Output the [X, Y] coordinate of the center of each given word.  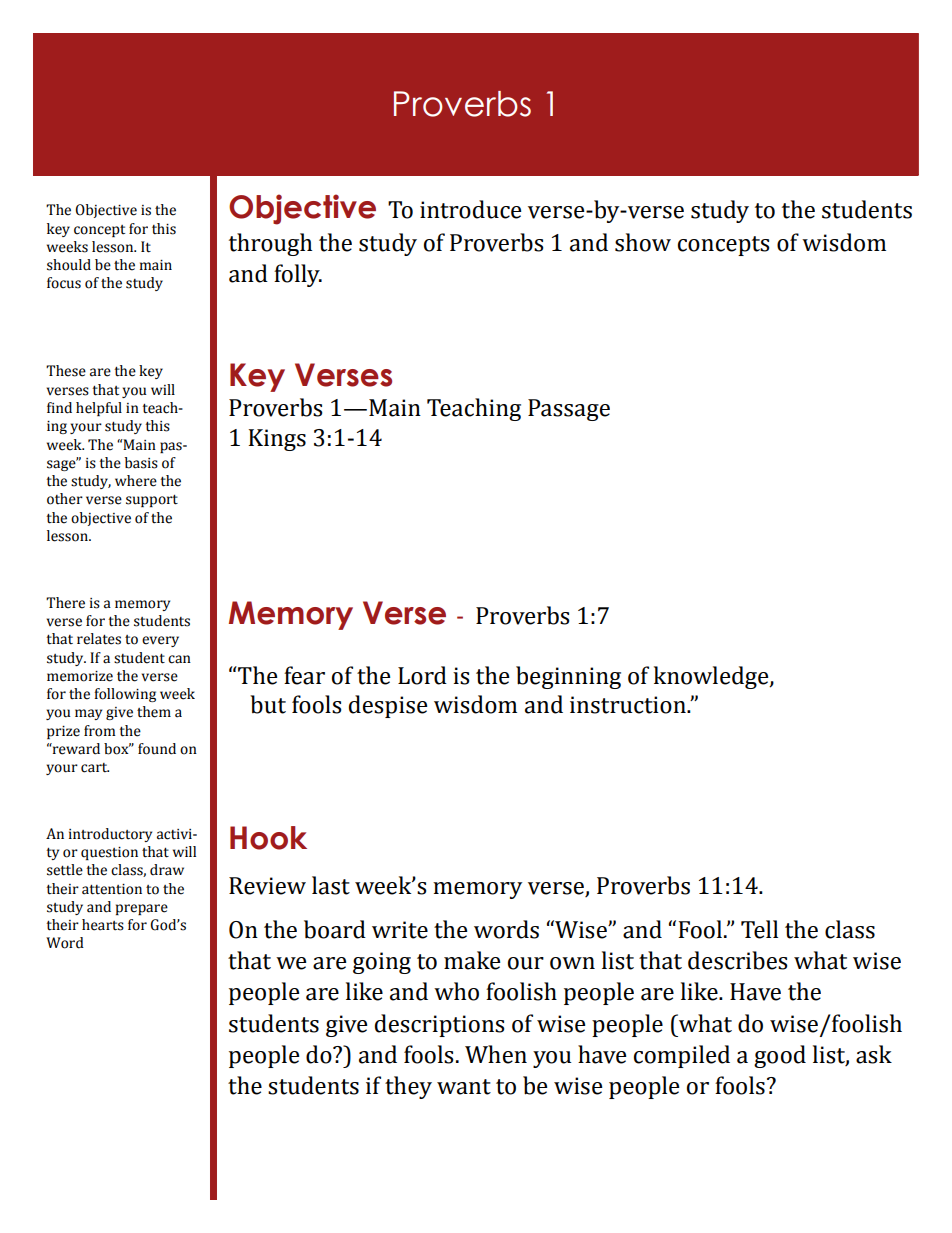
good [780, 1056]
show [643, 242]
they [408, 1087]
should [69, 265]
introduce [471, 209]
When [496, 1054]
